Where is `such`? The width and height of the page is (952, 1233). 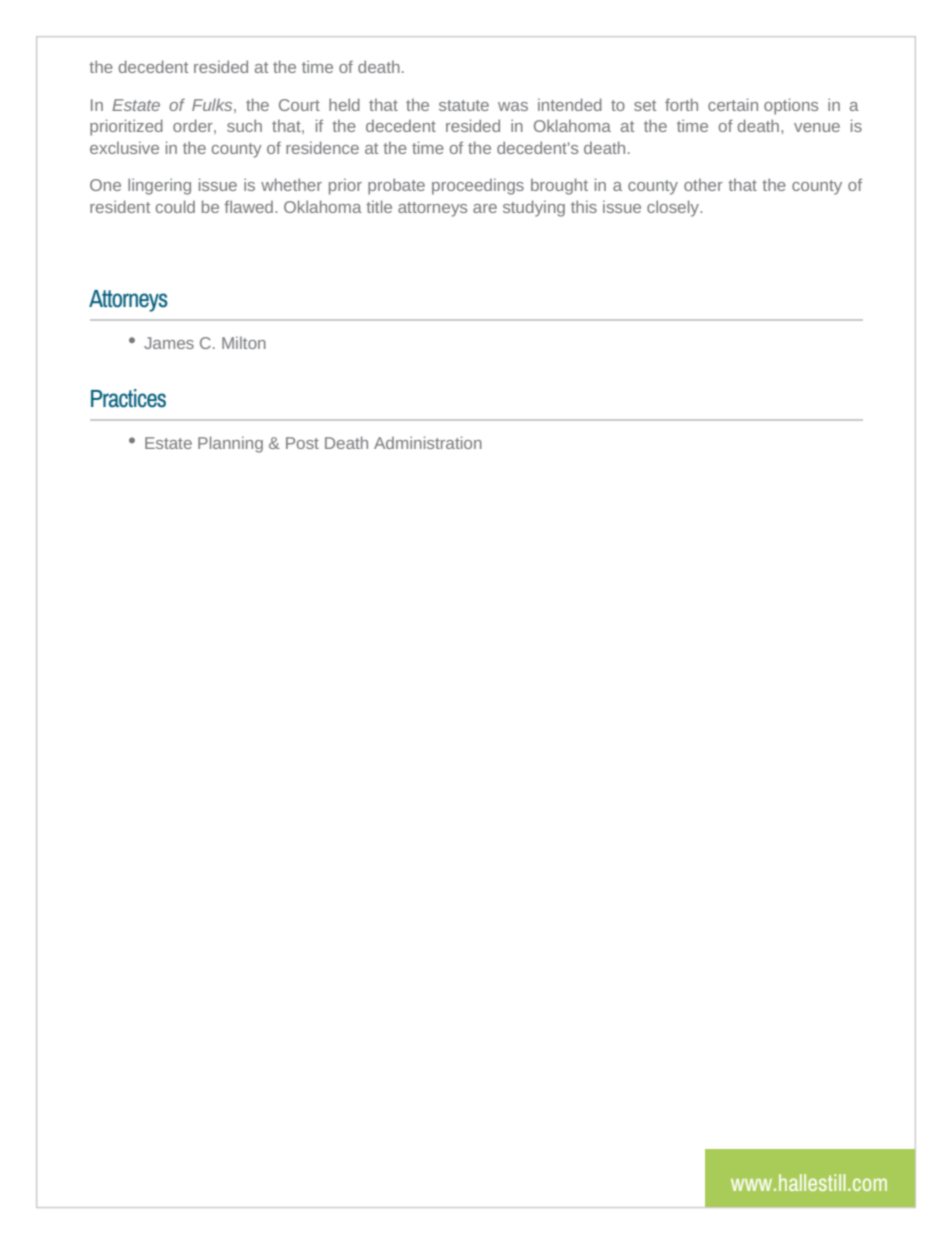
such is located at coordinates (244, 125).
